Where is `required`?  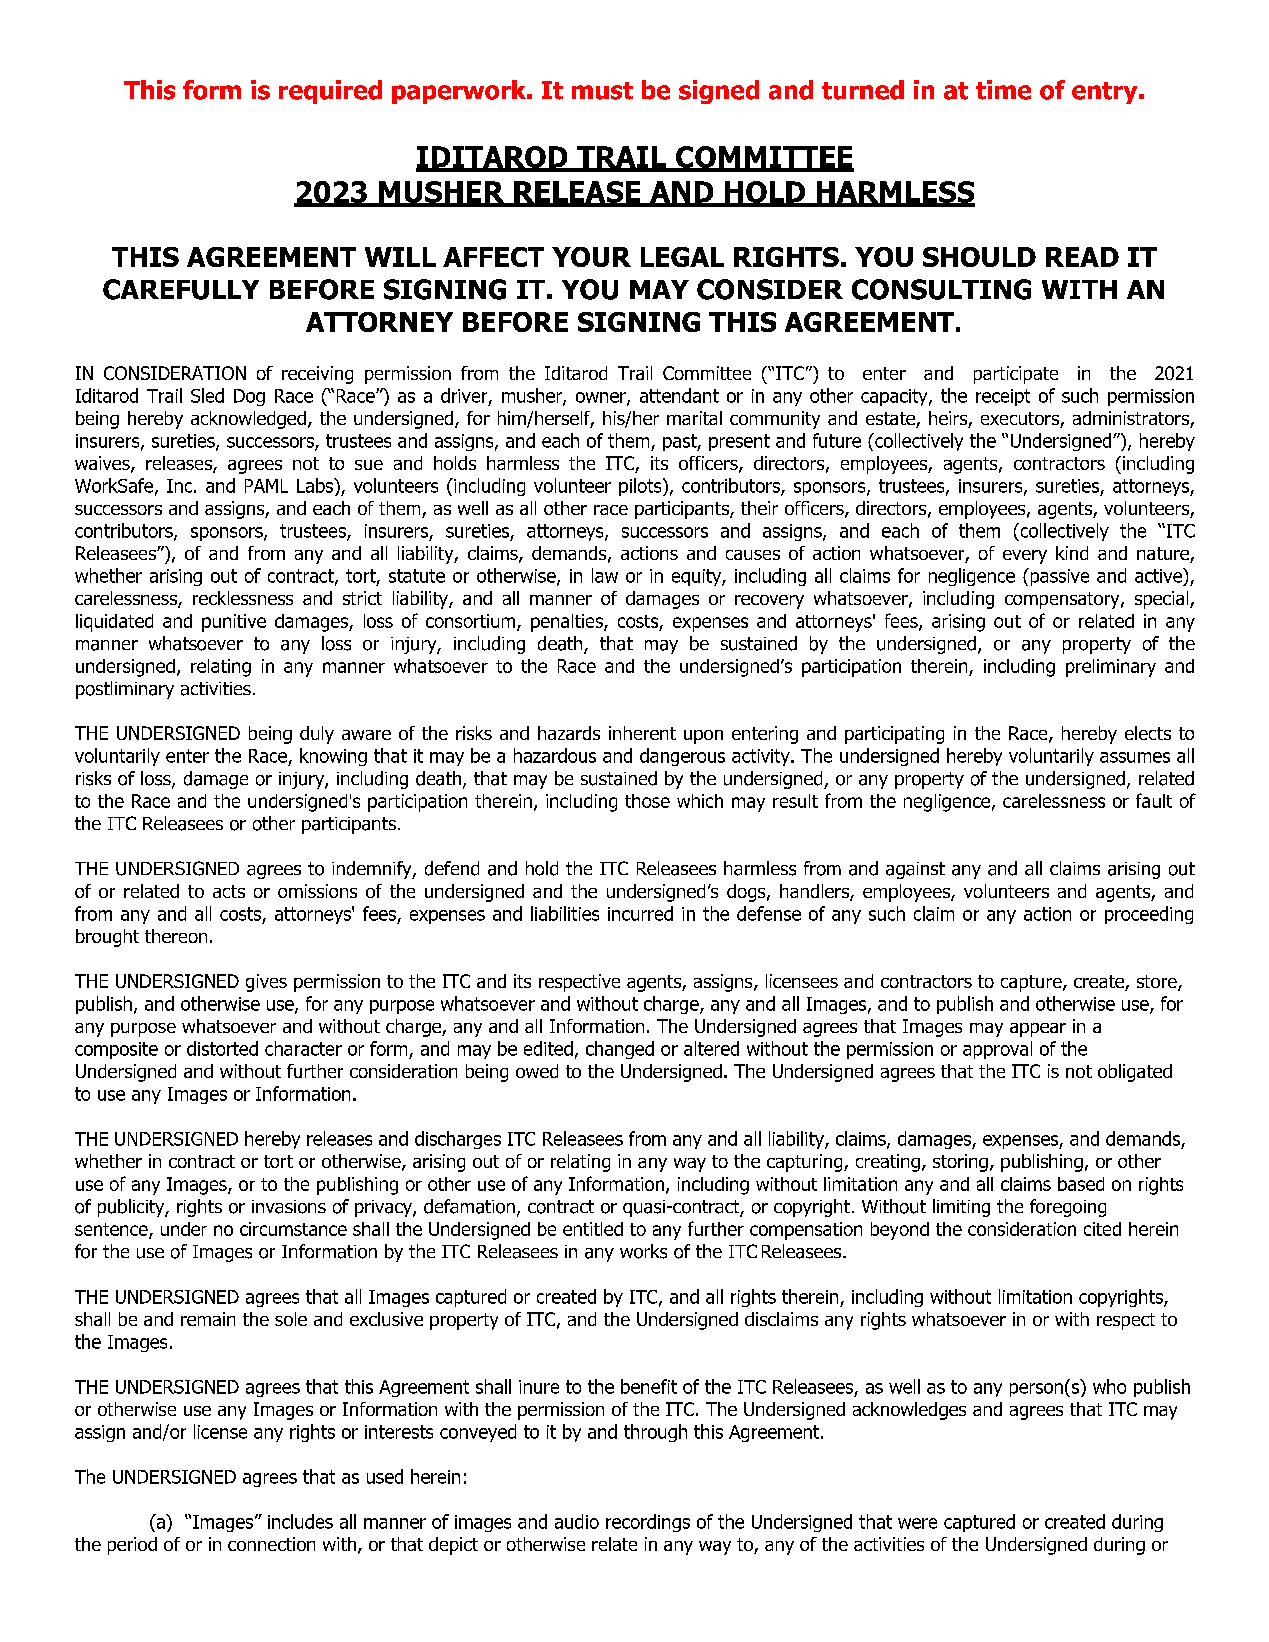
required is located at coordinates (330, 92).
